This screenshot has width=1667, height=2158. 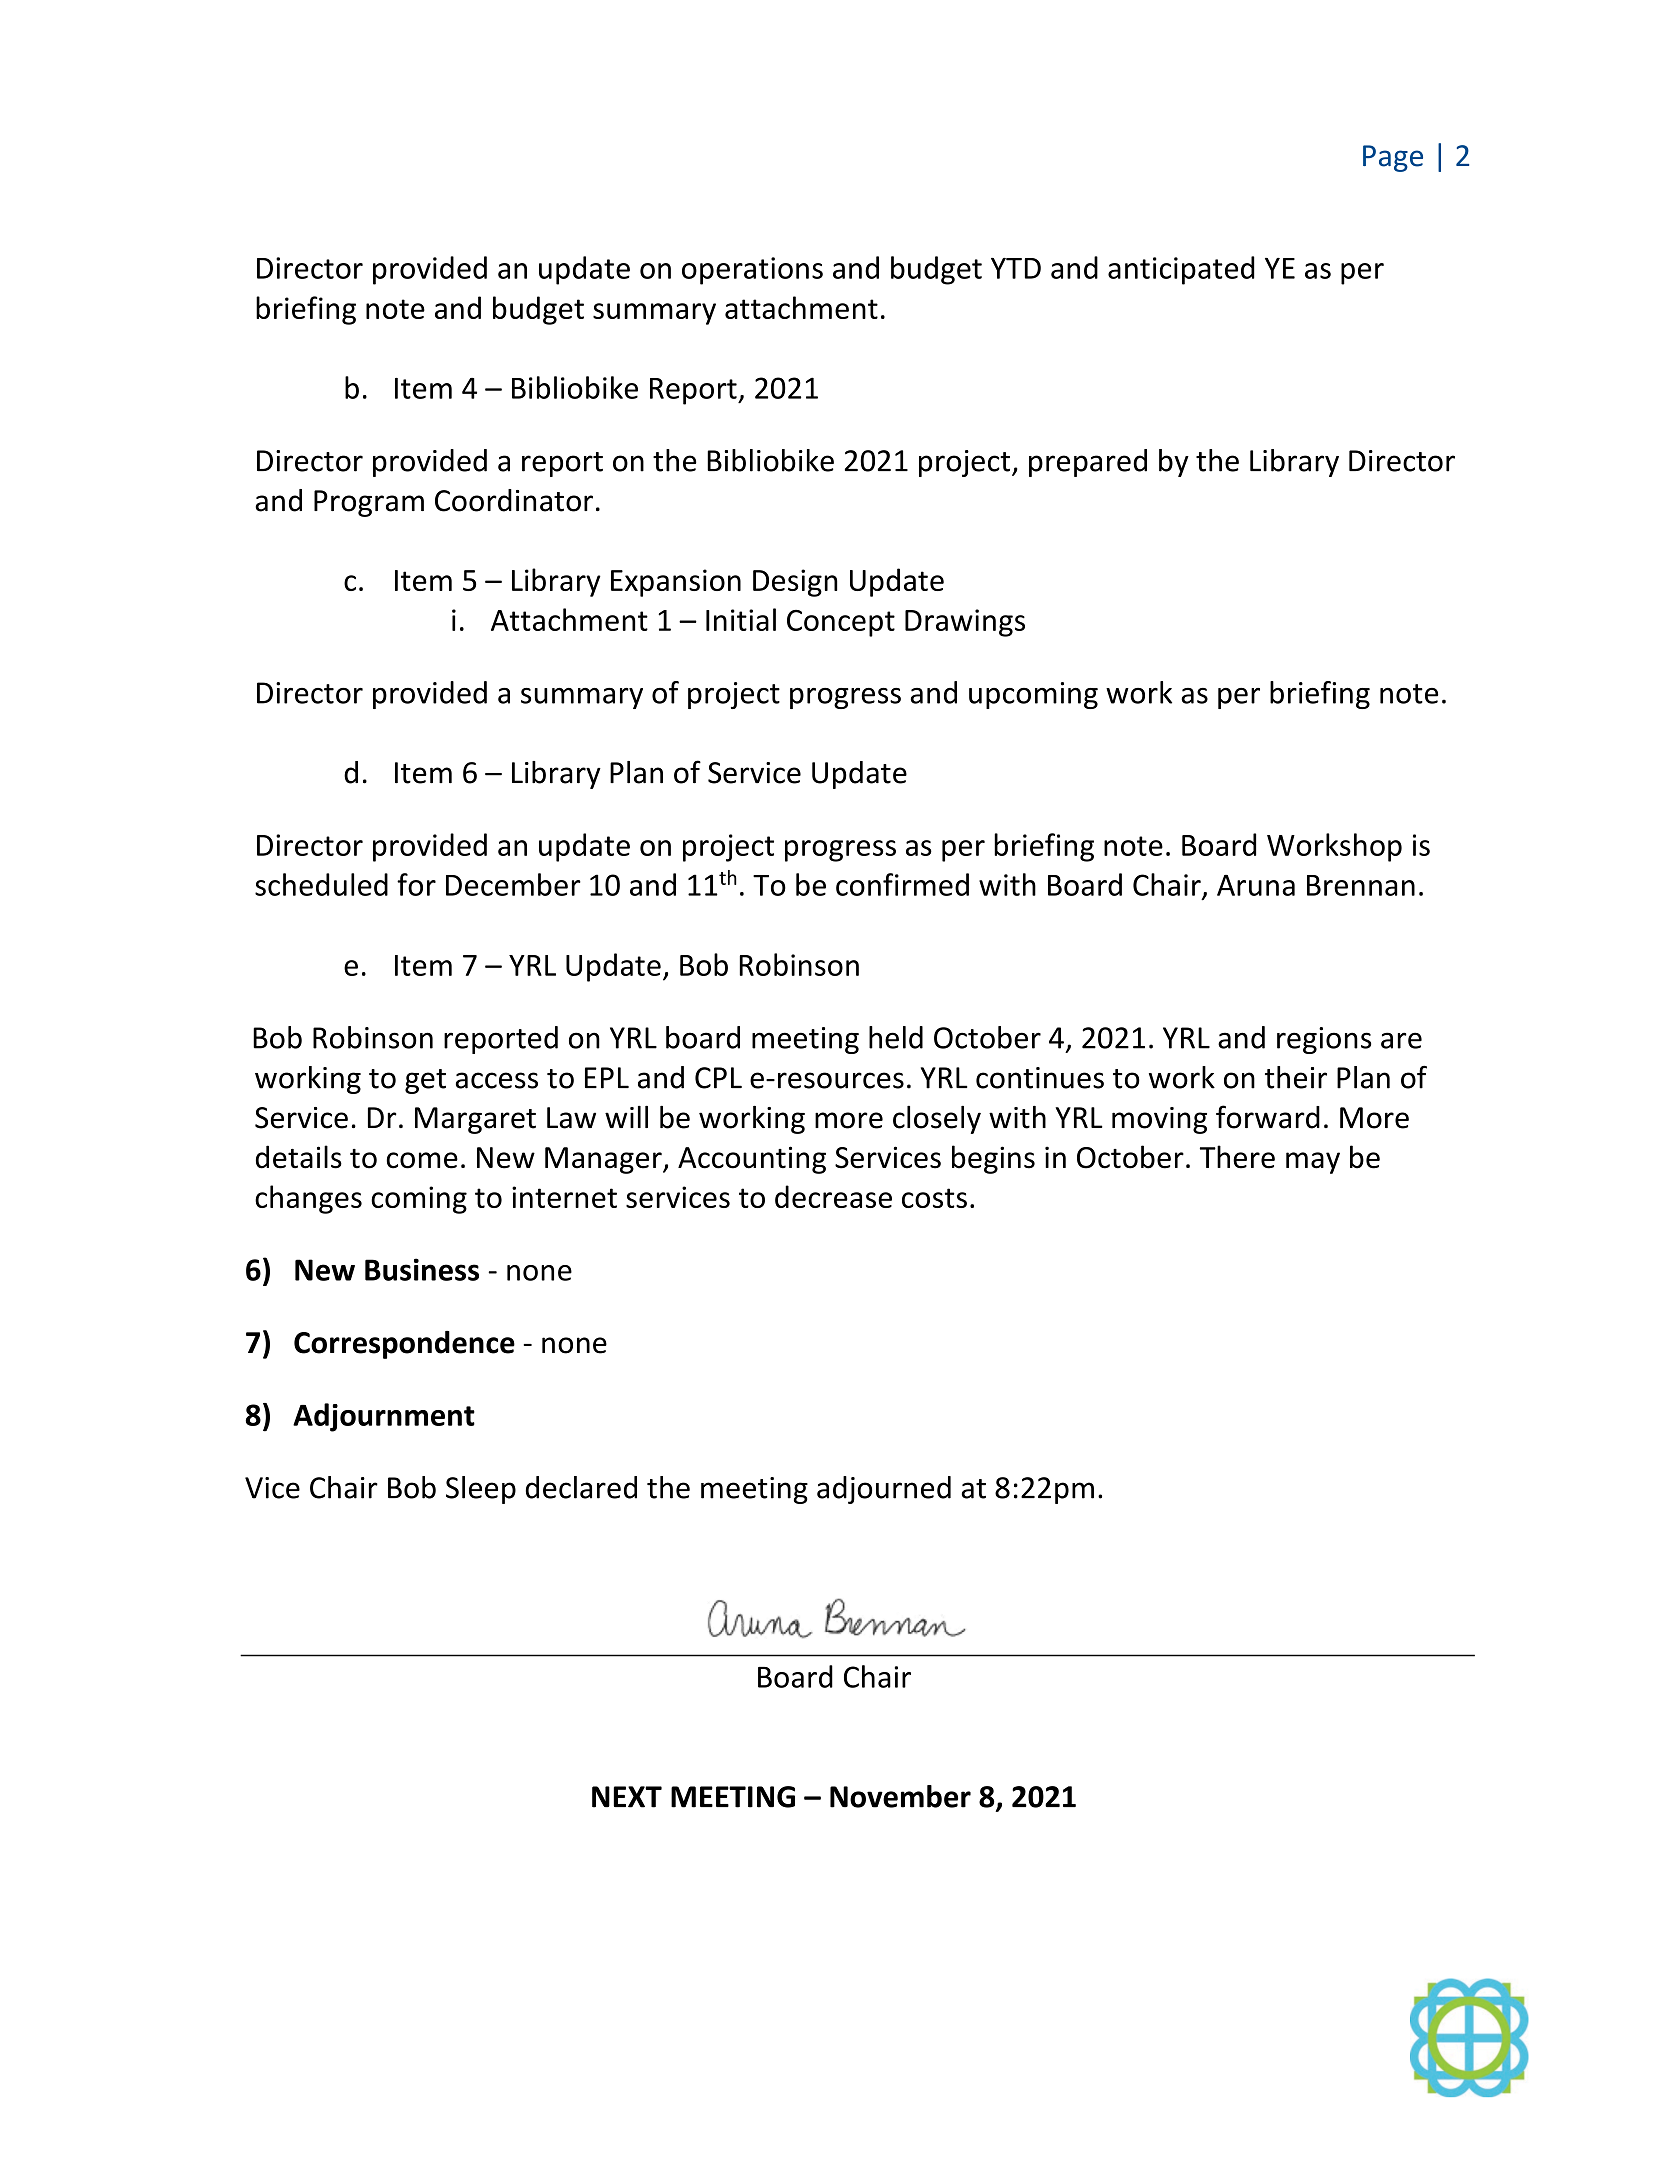 I want to click on December, so click(x=513, y=884).
